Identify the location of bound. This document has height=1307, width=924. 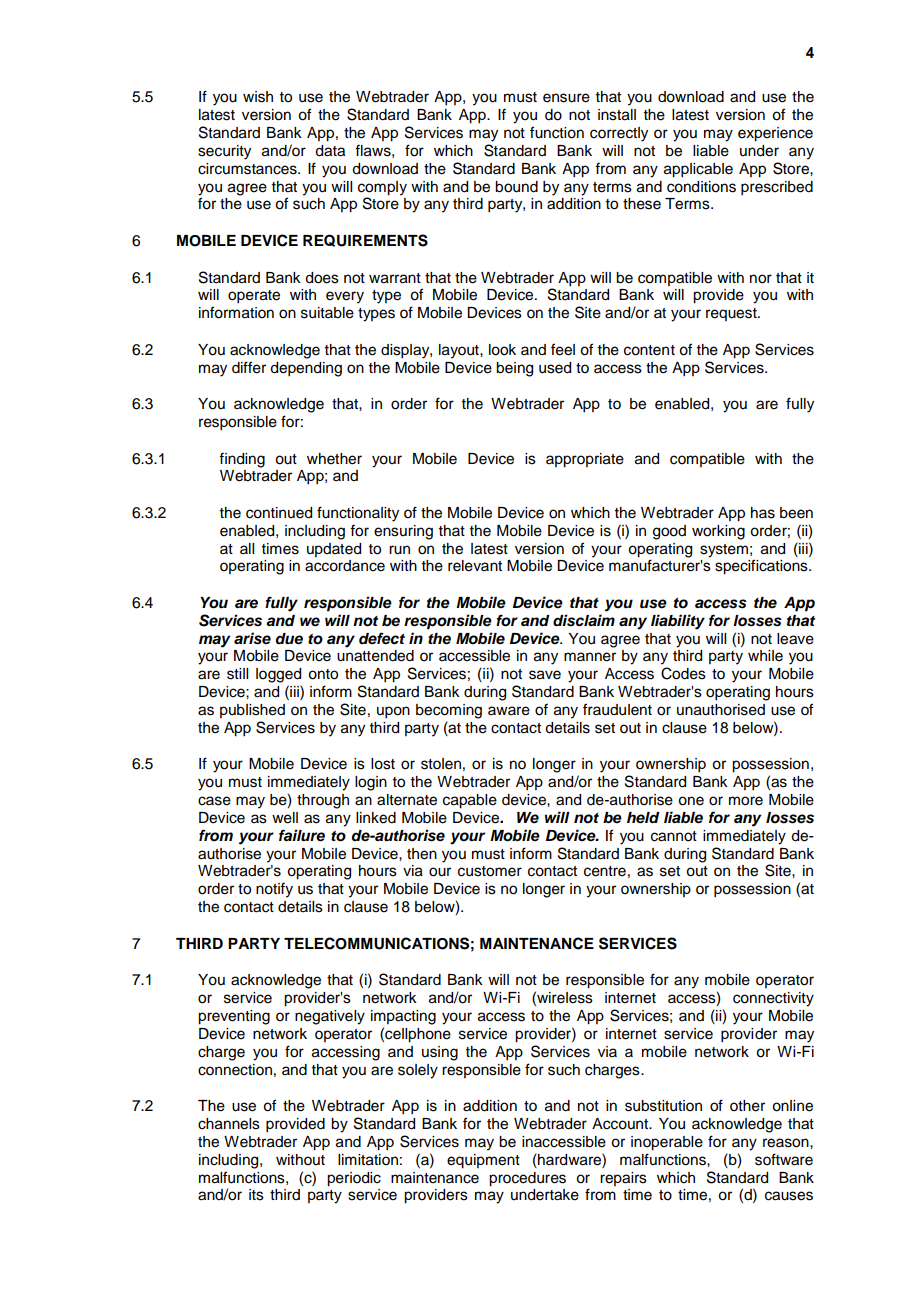
(516, 187).
